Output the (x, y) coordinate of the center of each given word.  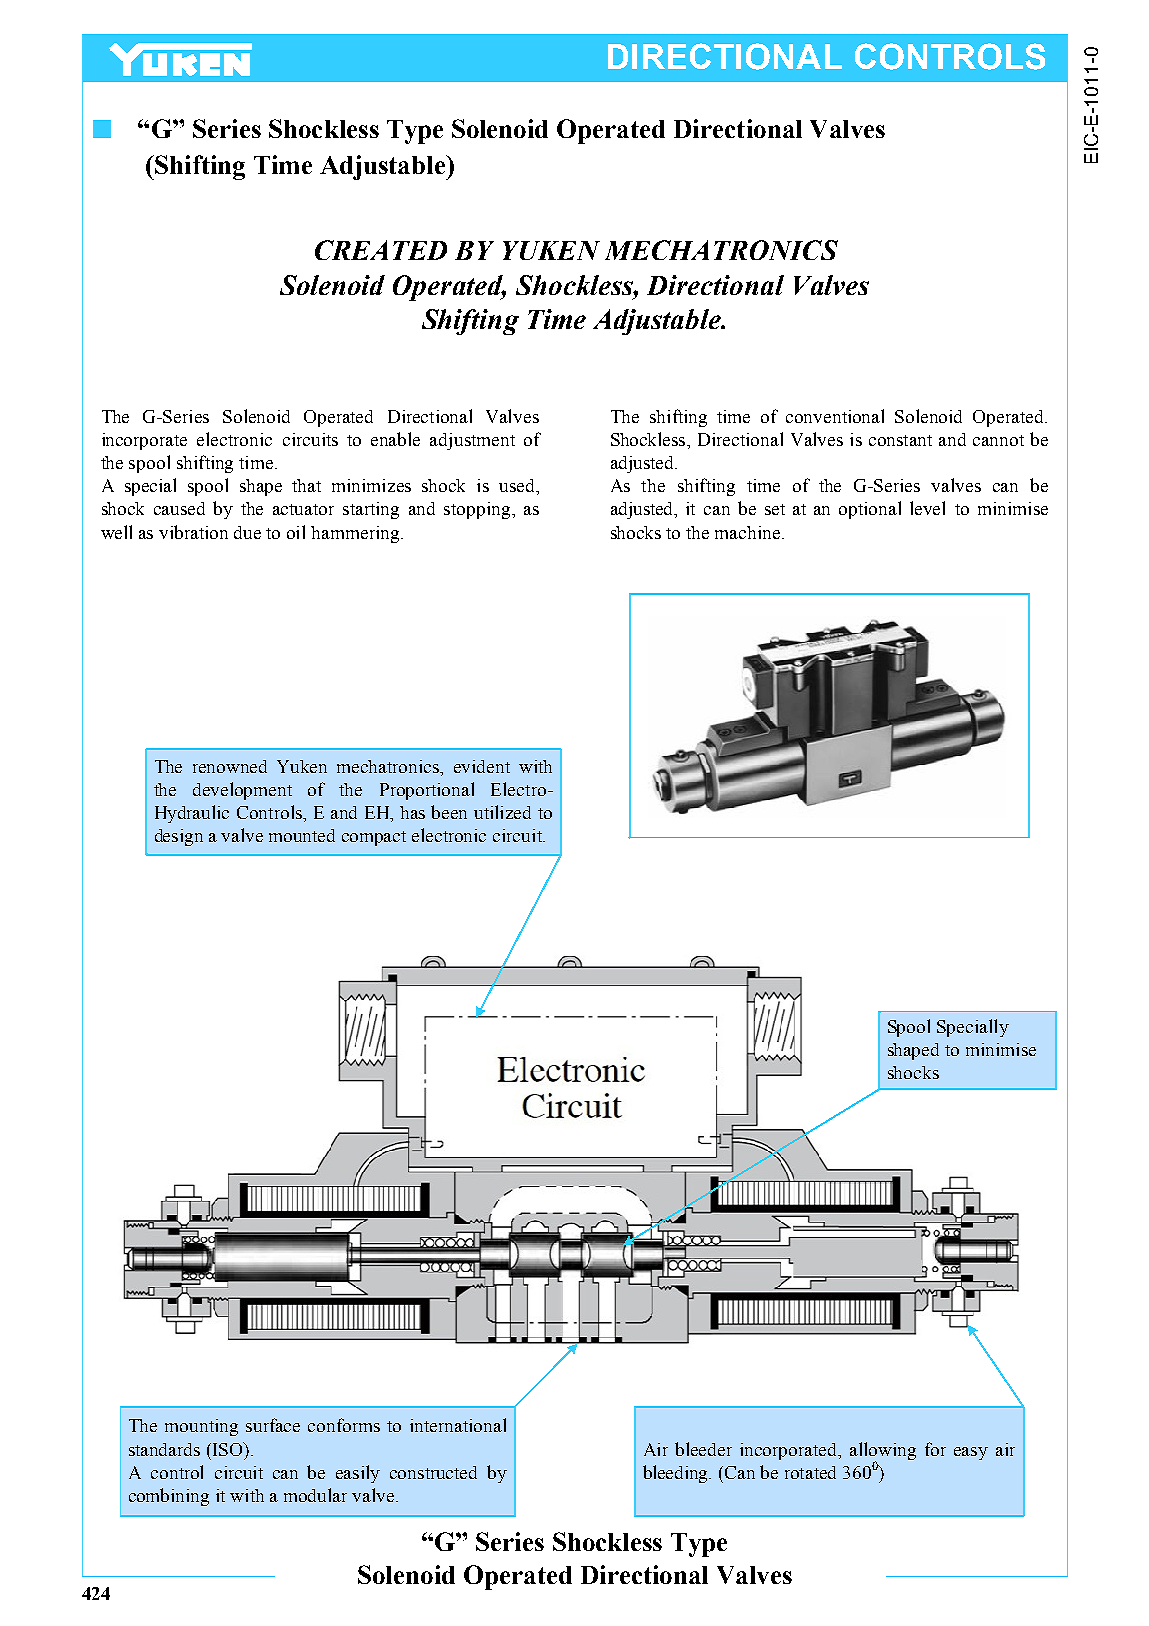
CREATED (381, 250)
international (458, 1425)
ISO (227, 1449)
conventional (835, 416)
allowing (883, 1452)
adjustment (472, 441)
